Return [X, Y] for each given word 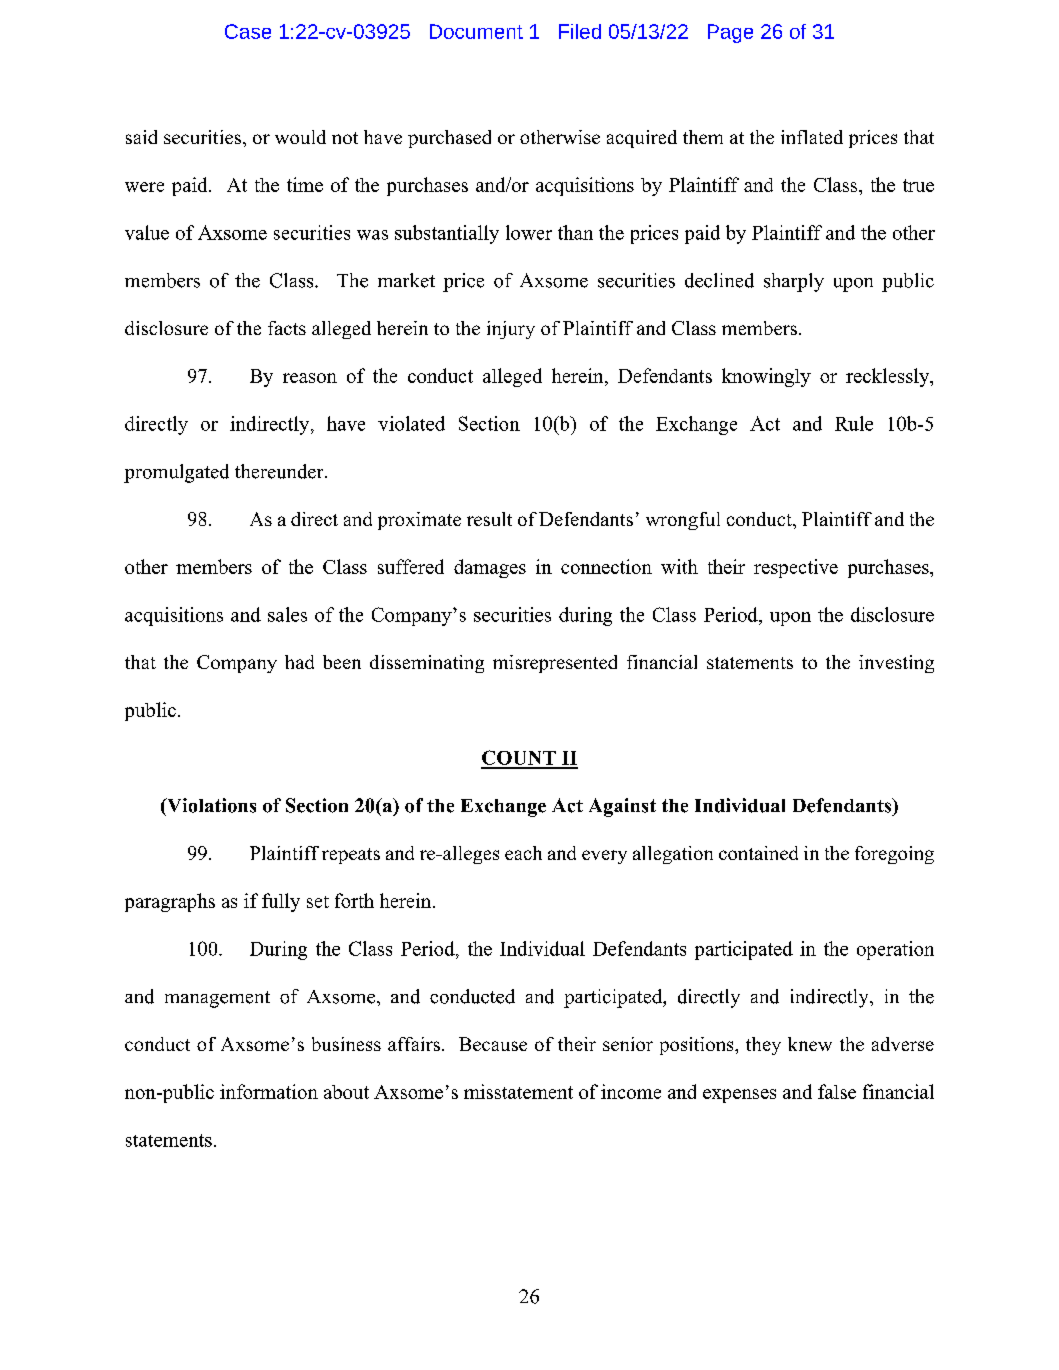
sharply [794, 282]
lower [529, 232]
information [269, 1091]
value [147, 232]
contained [758, 853]
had [299, 662]
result [489, 519]
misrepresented [555, 664]
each [523, 853]
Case [248, 31]
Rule [854, 423]
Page [730, 33]
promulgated [176, 473]
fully [281, 902]
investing [896, 664]
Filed [580, 31]
